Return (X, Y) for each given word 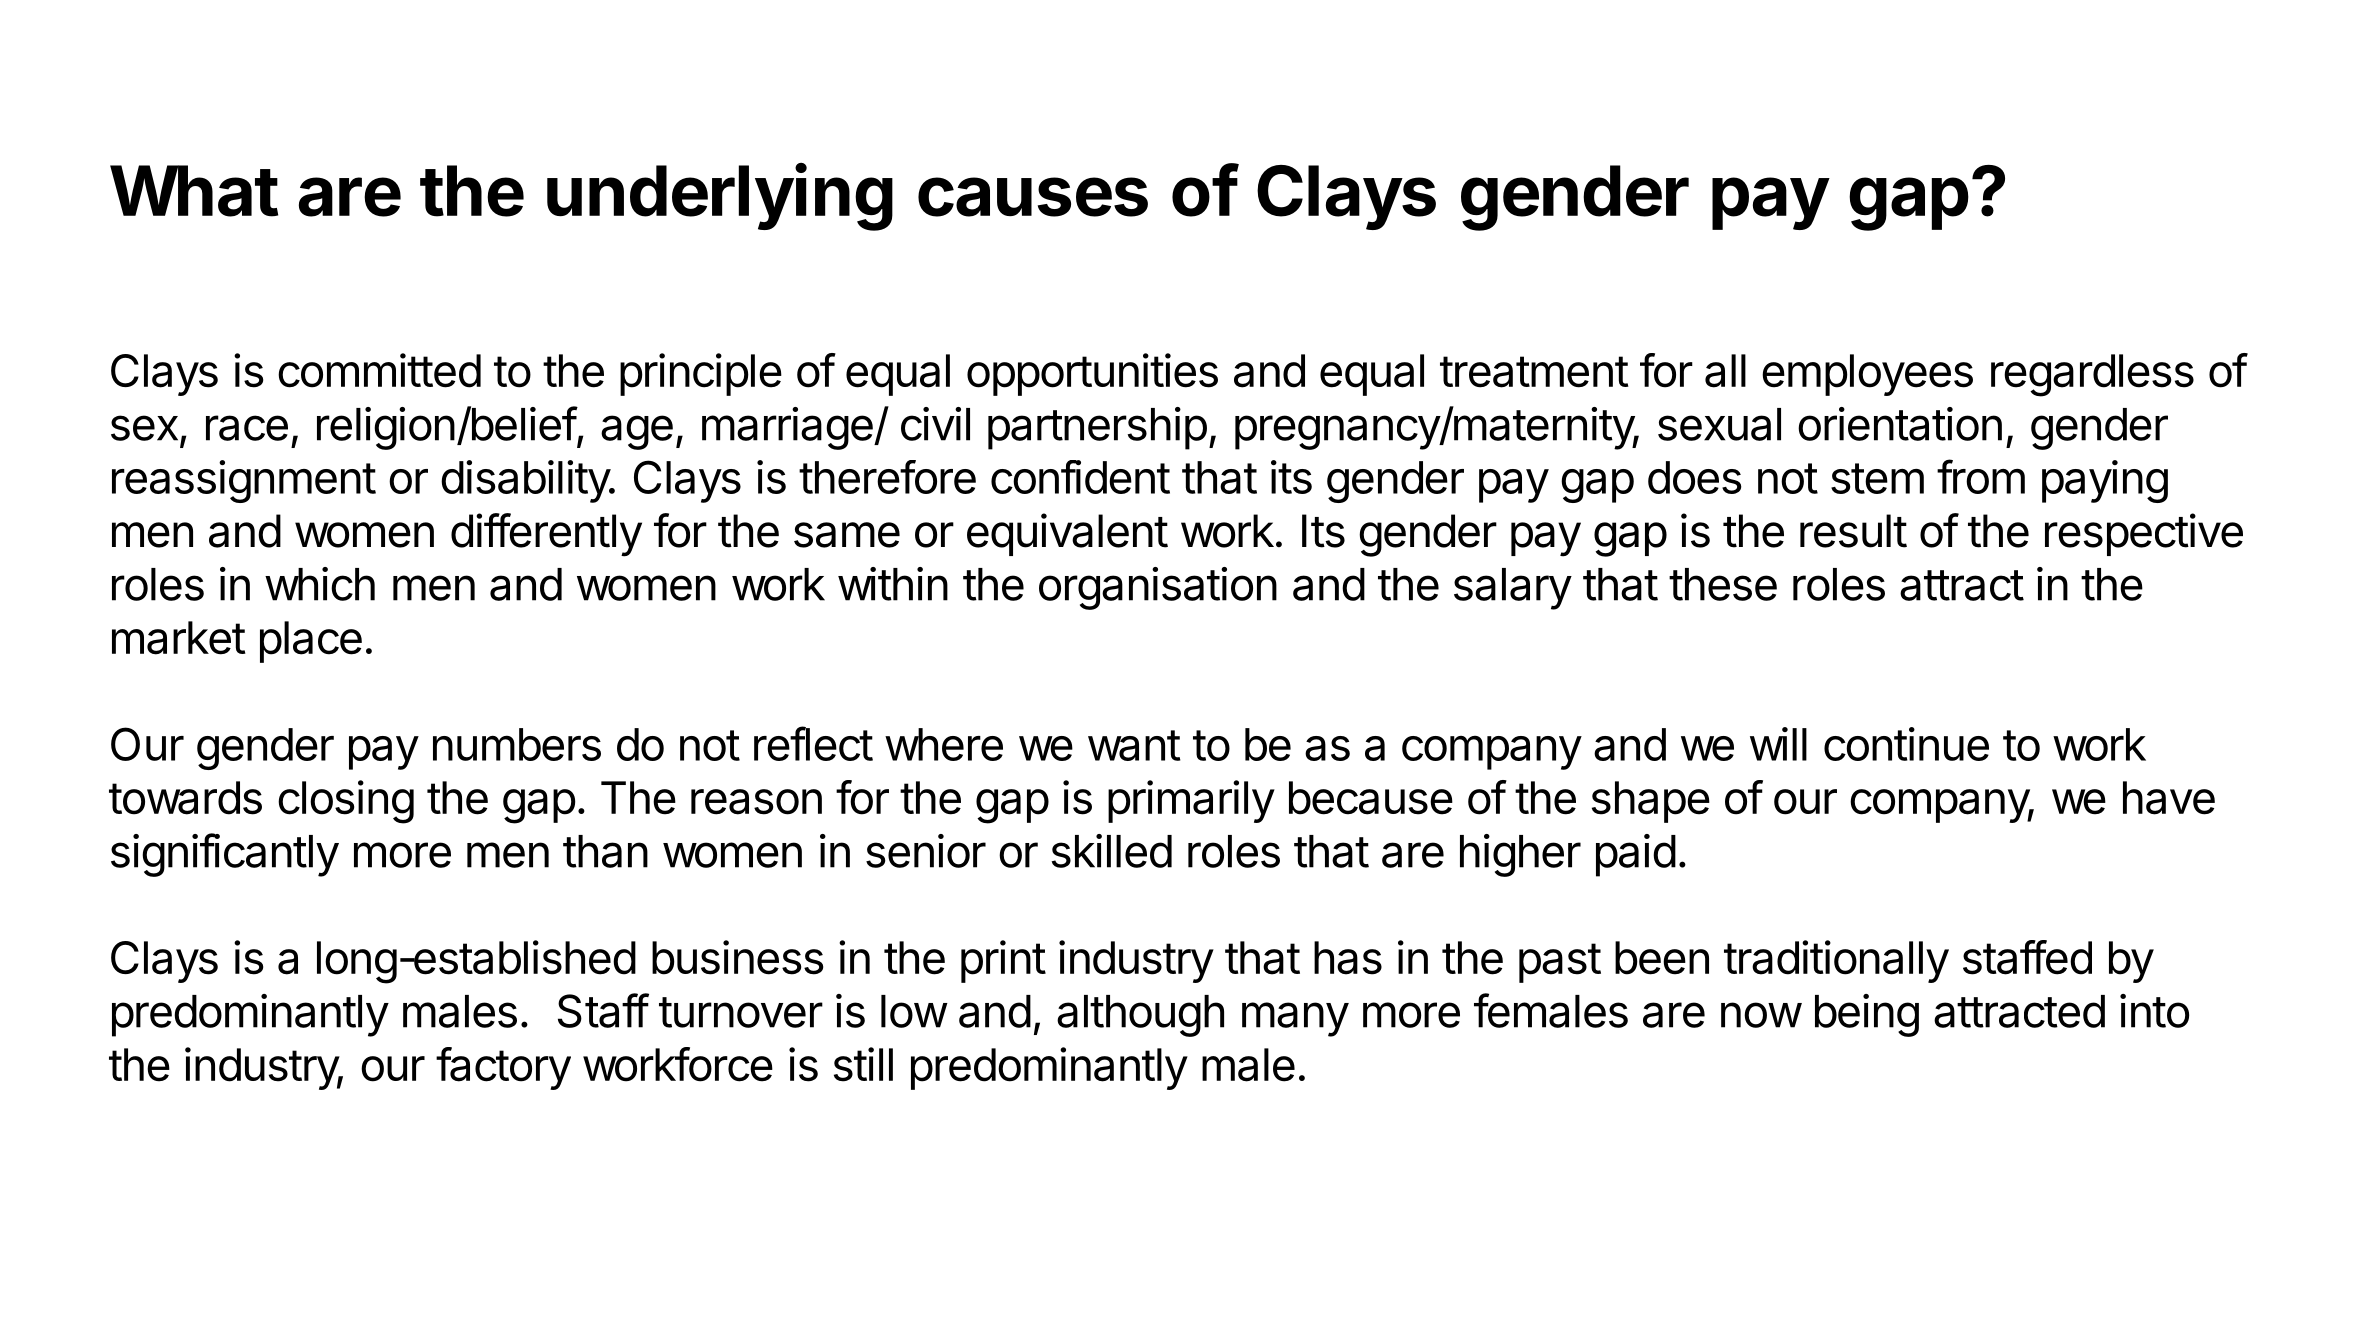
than (605, 851)
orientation (1900, 424)
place (311, 642)
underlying (720, 197)
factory (503, 1068)
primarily (1191, 801)
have (2169, 798)
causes (1033, 197)
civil (935, 424)
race (247, 428)
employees (1867, 375)
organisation (1158, 588)
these (1723, 584)
